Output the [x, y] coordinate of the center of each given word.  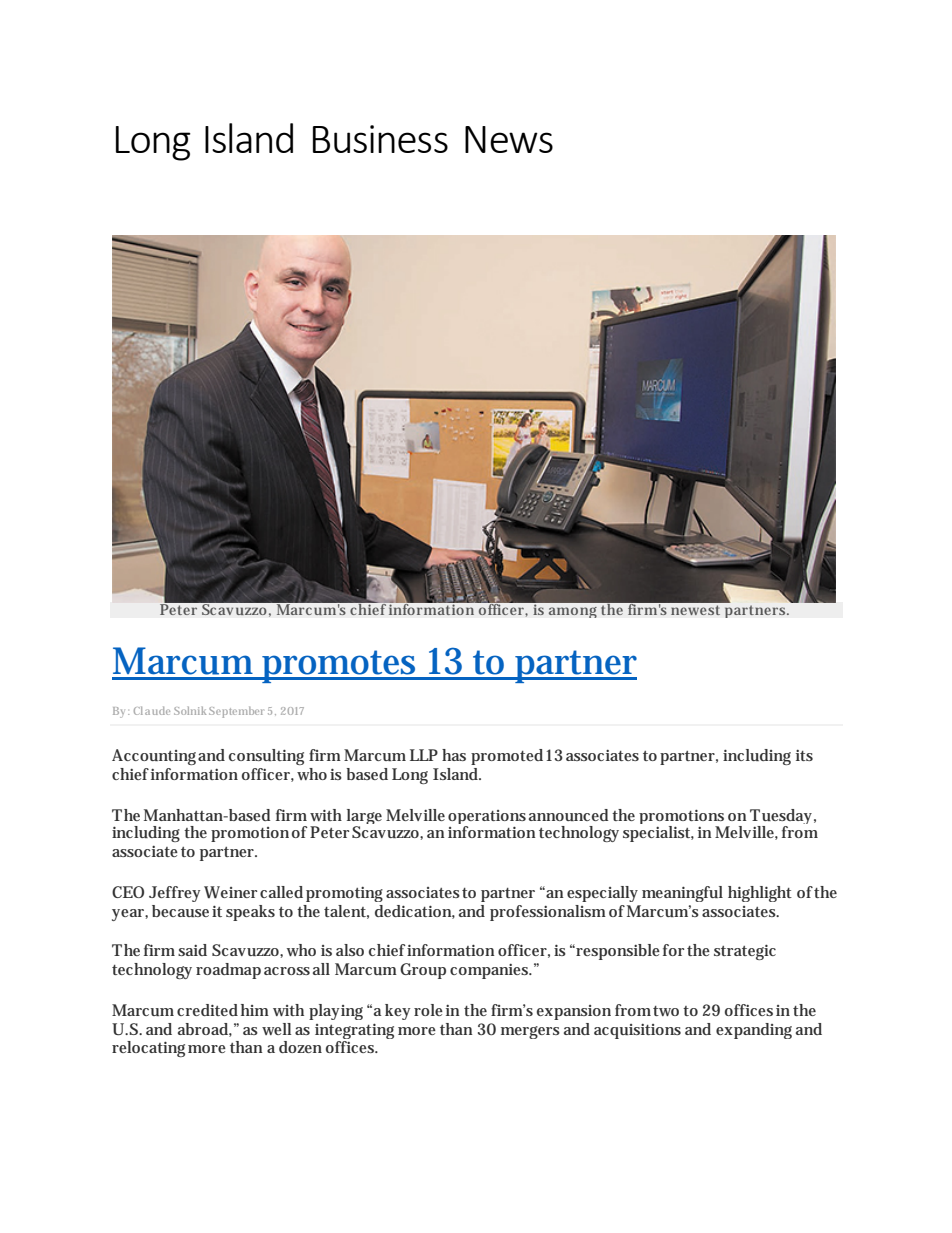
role [428, 1010]
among [573, 612]
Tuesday [783, 818]
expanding [754, 1031]
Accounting [155, 757]
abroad [205, 1030]
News [509, 139]
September [236, 712]
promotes [340, 666]
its [804, 755]
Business [380, 139]
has [454, 755]
